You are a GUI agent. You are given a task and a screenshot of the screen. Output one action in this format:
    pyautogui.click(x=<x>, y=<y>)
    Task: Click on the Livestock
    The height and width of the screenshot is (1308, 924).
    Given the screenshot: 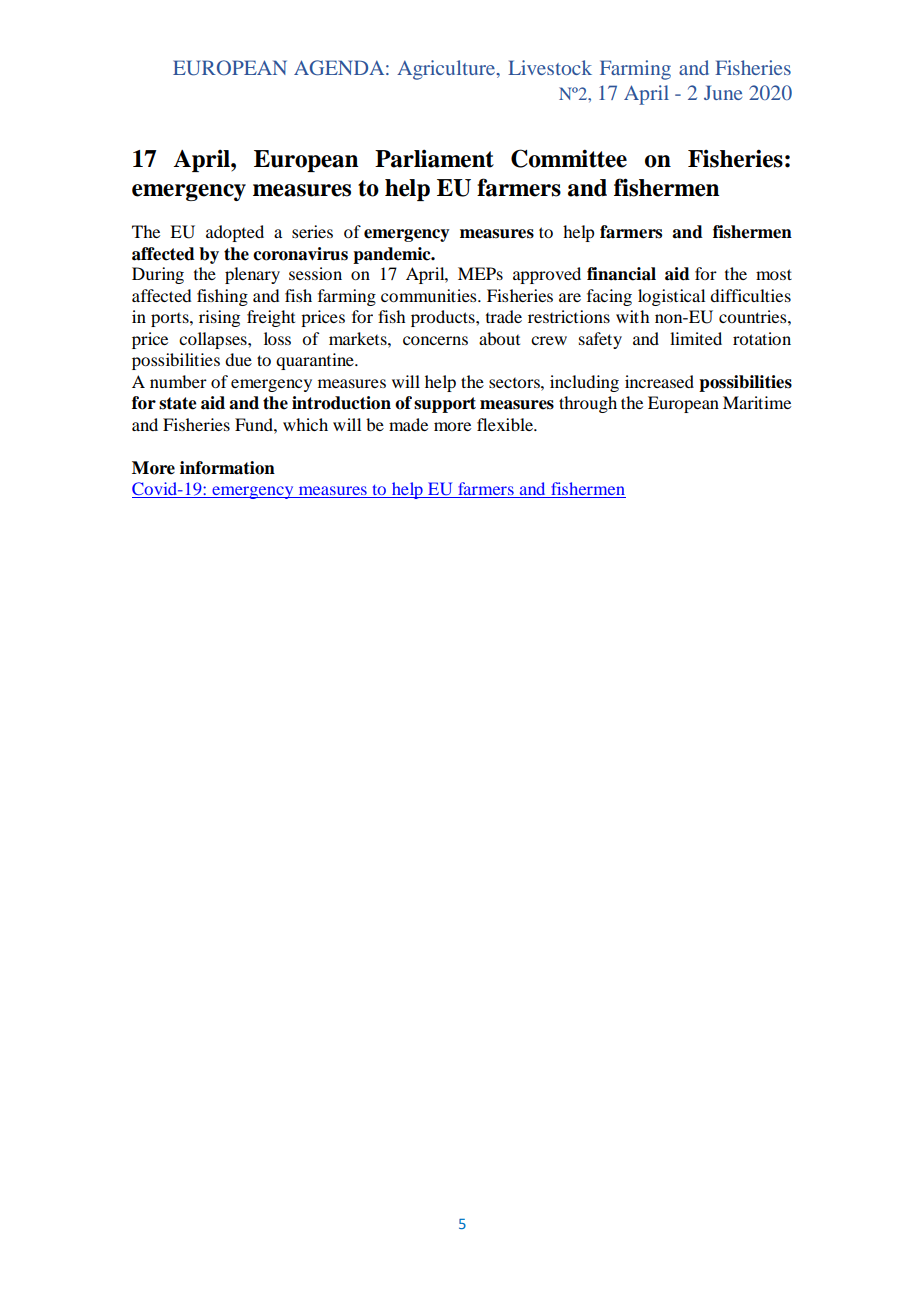 What is the action you would take?
    pyautogui.click(x=550, y=67)
